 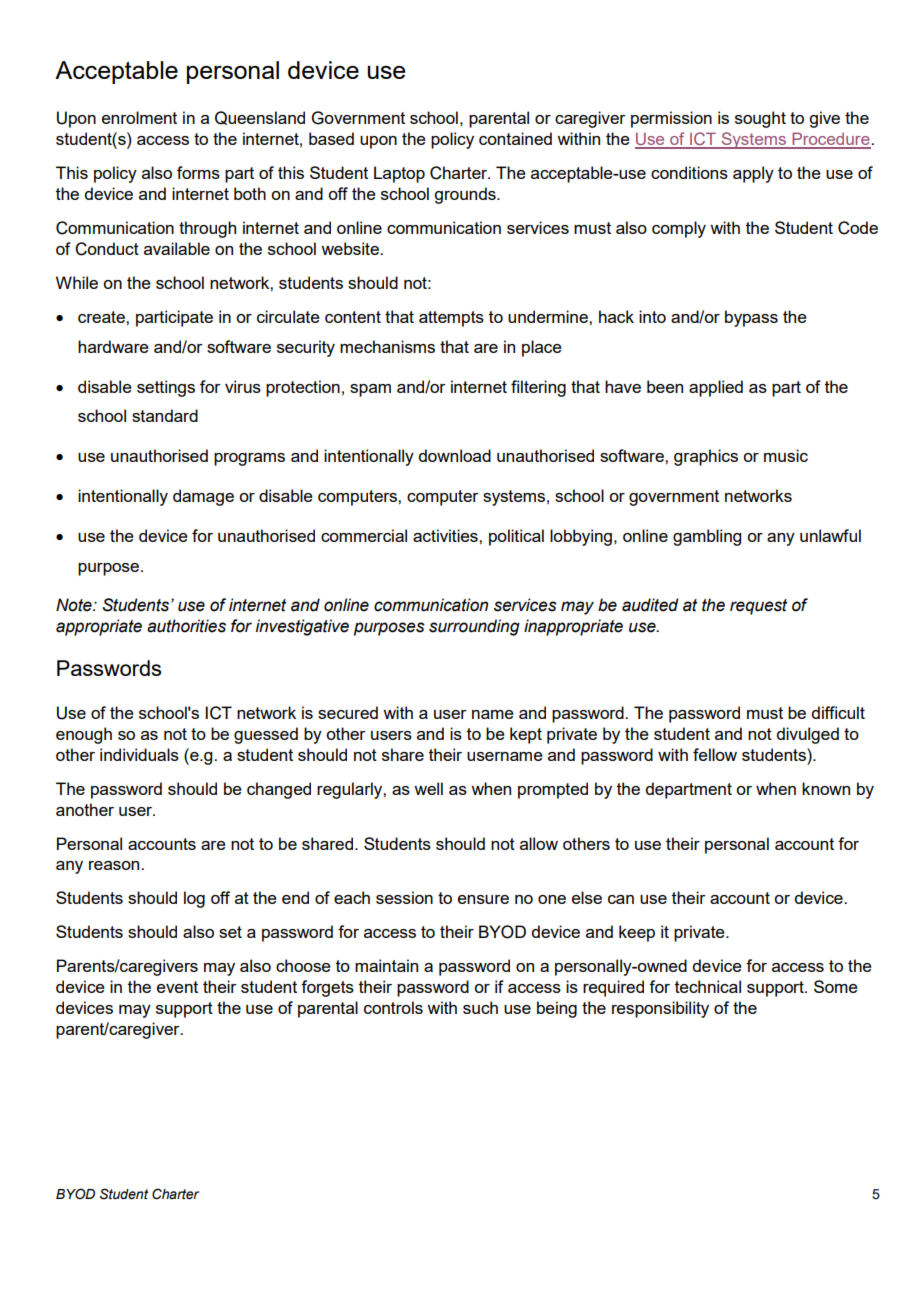 I want to click on event, so click(x=177, y=987).
